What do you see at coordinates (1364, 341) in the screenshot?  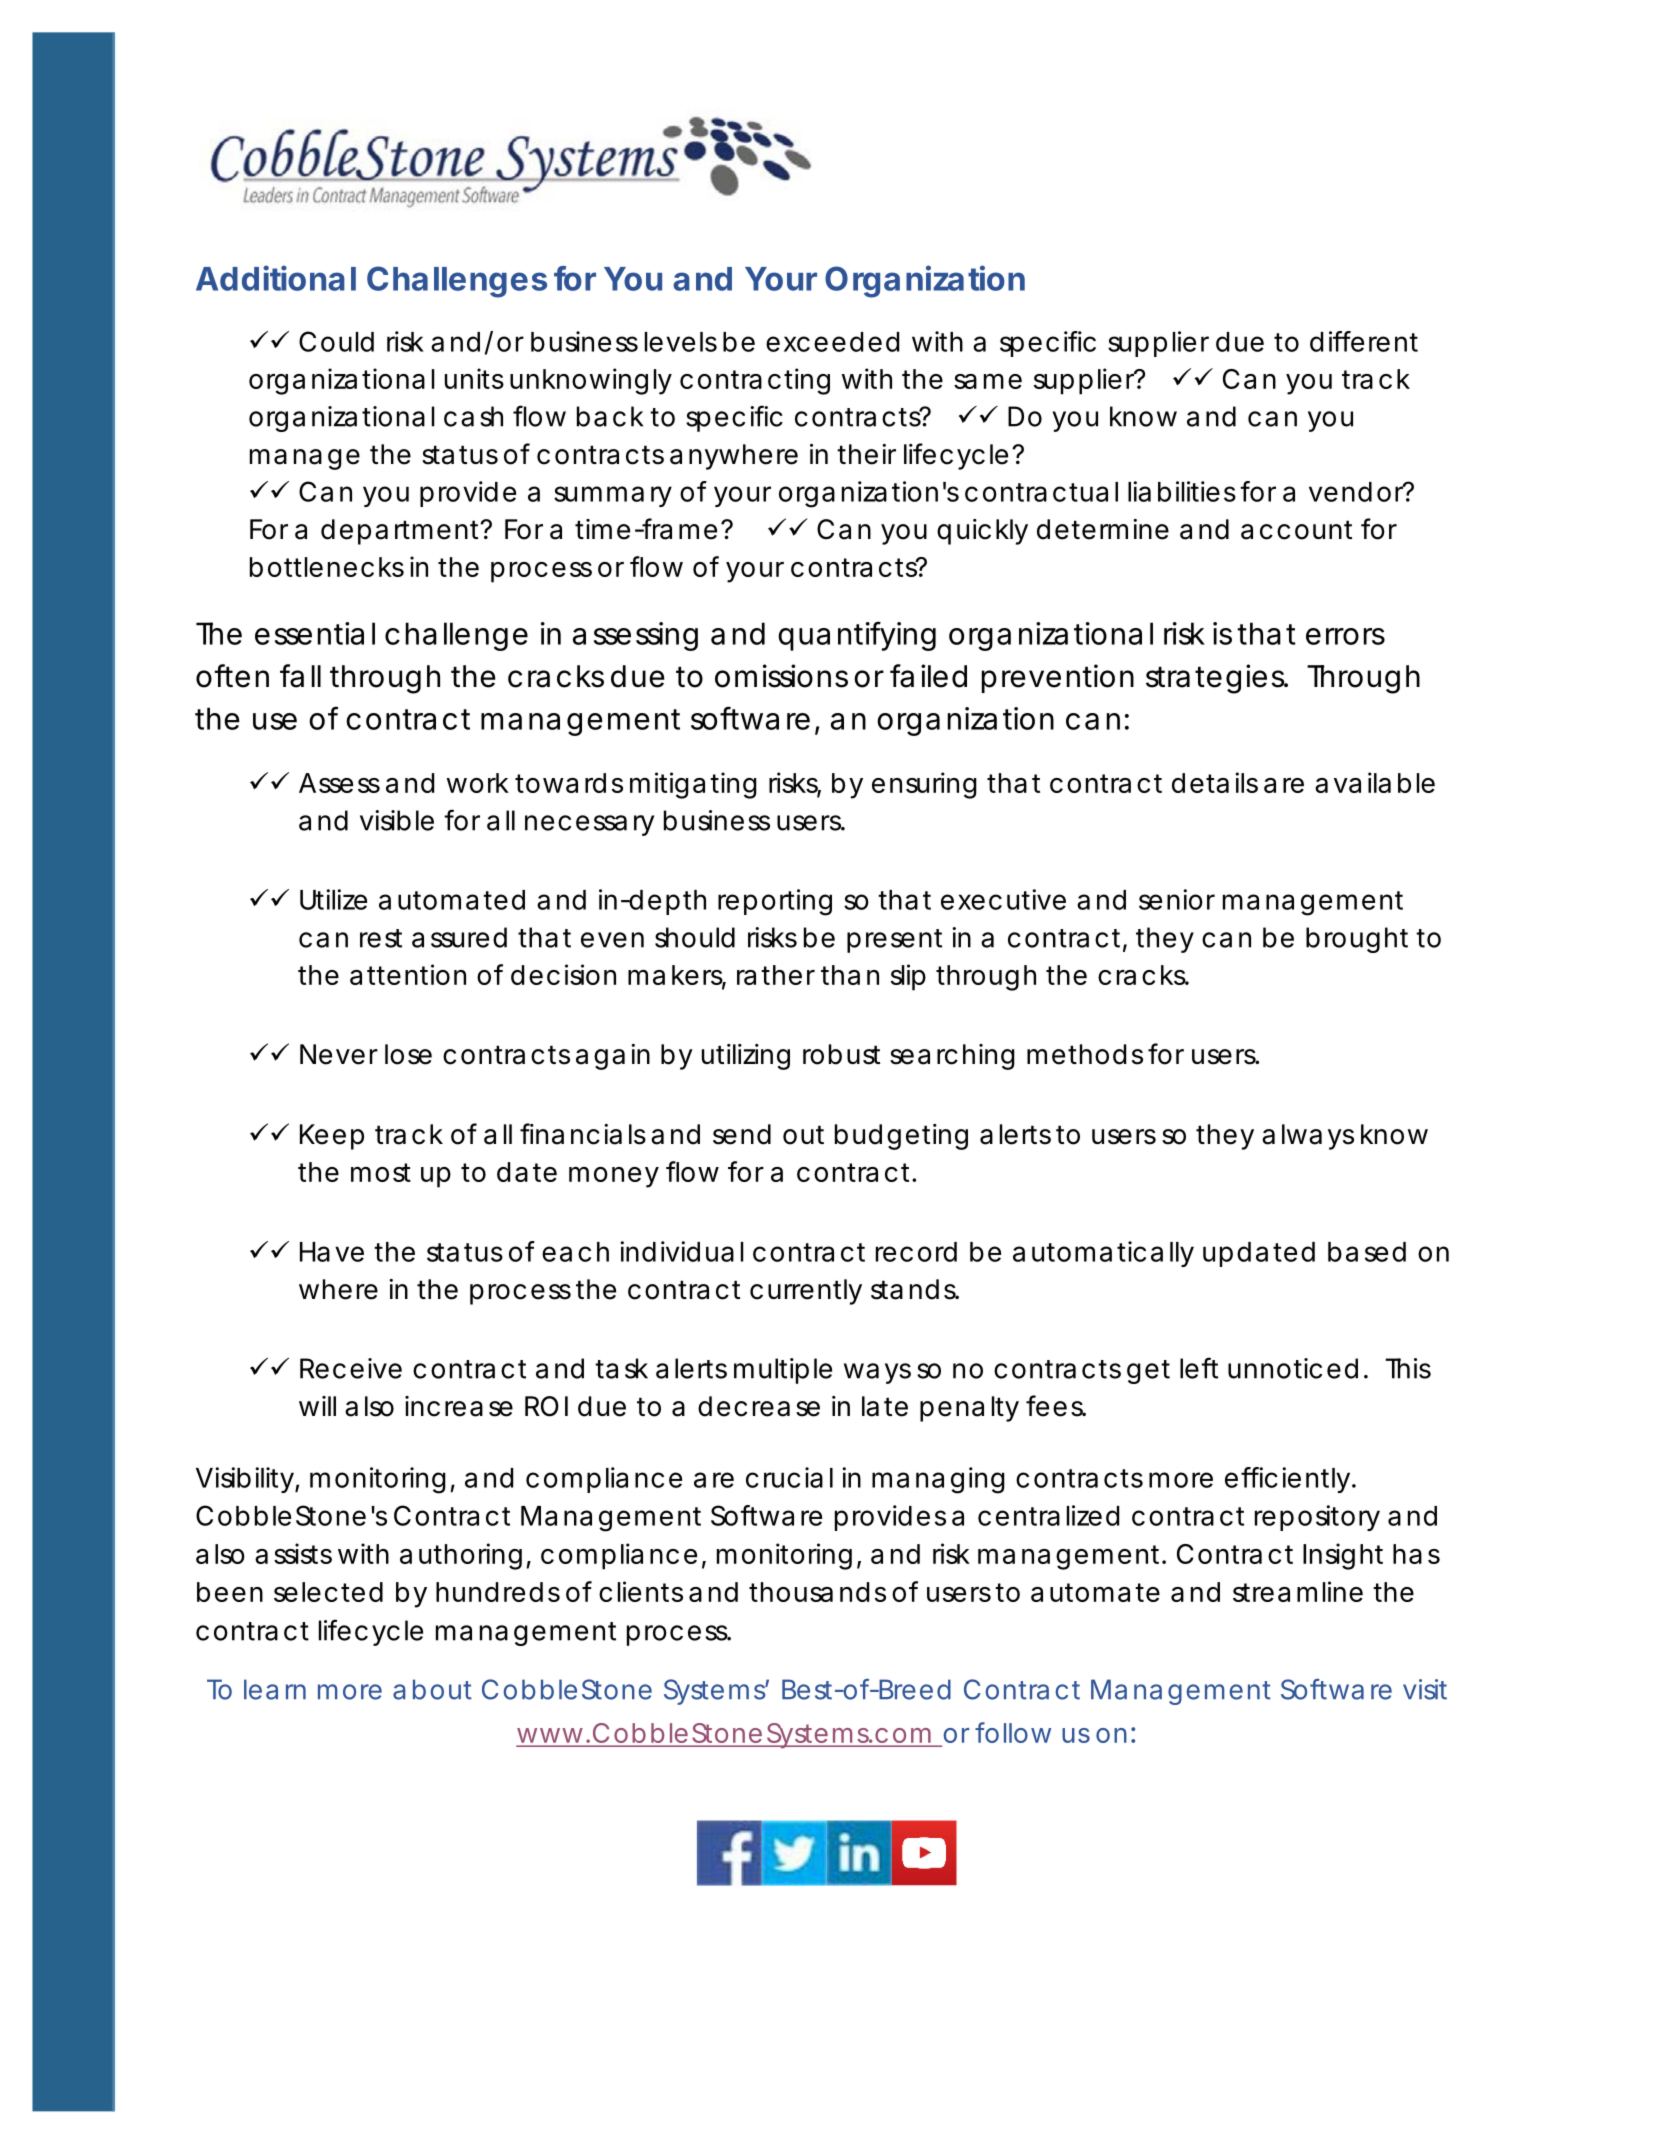 I see `different` at bounding box center [1364, 341].
